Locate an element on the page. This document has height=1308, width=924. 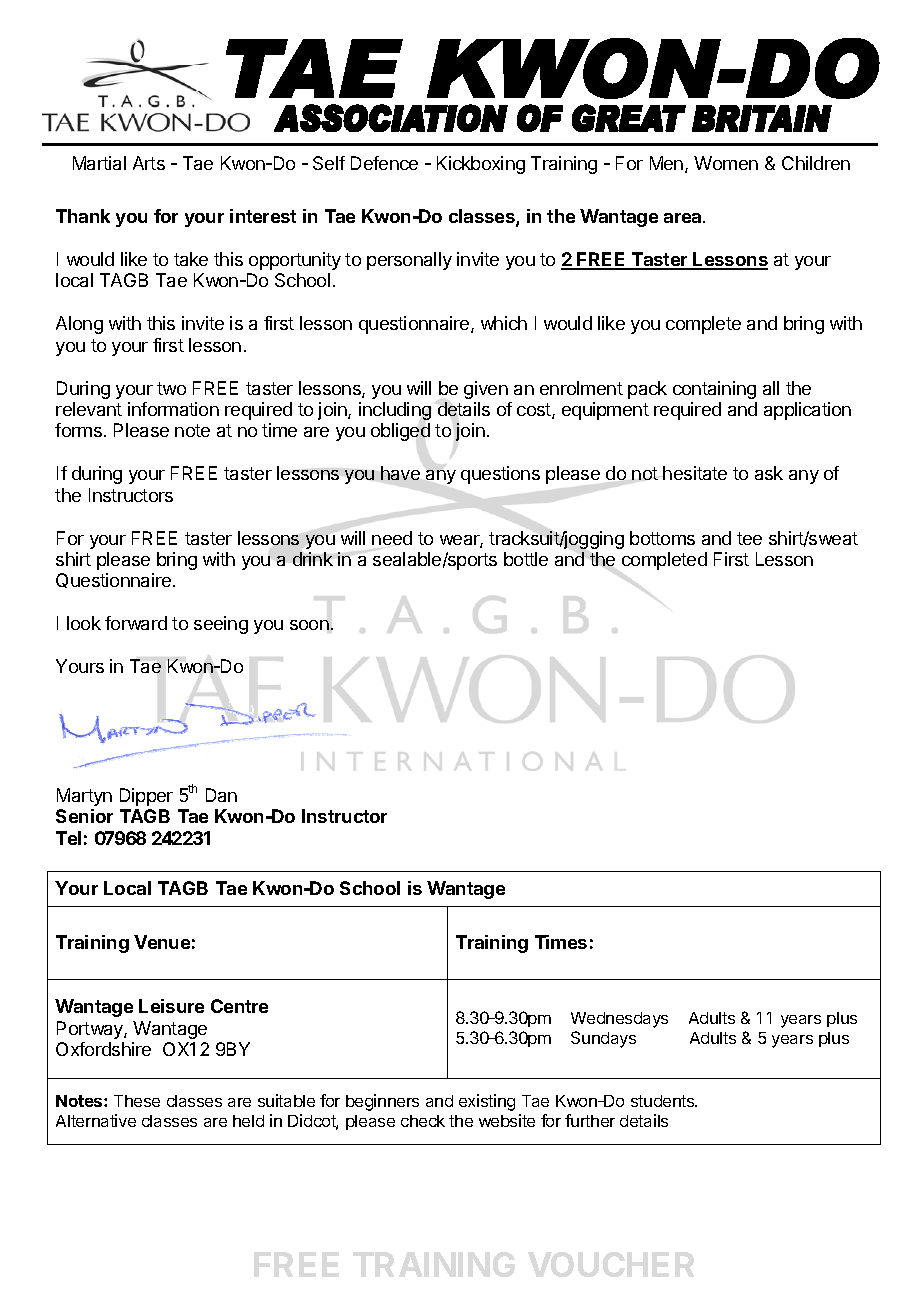
existing is located at coordinates (487, 1102).
